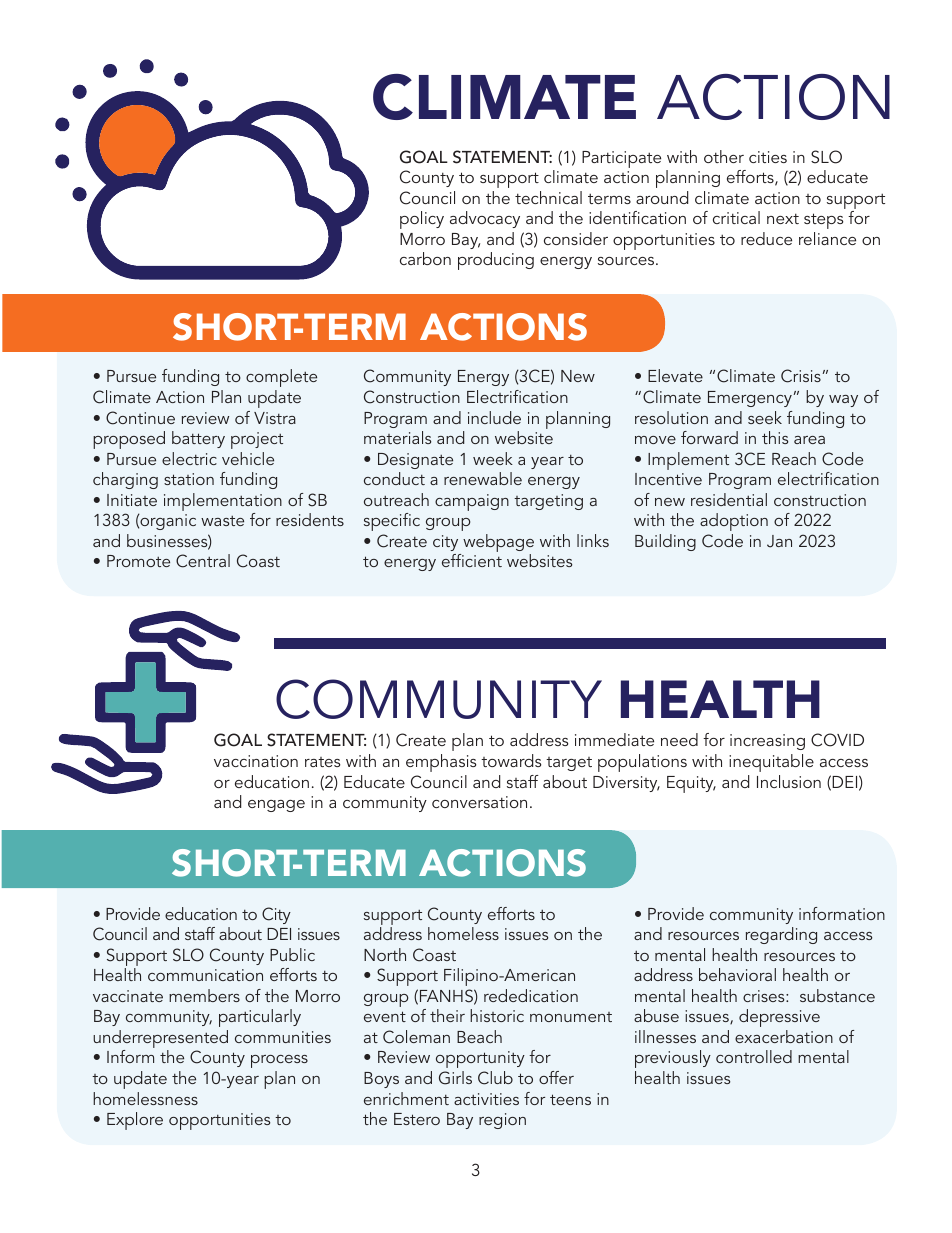 Image resolution: width=952 pixels, height=1233 pixels. Describe the element at coordinates (497, 544) in the page. I see `webpage` at that location.
